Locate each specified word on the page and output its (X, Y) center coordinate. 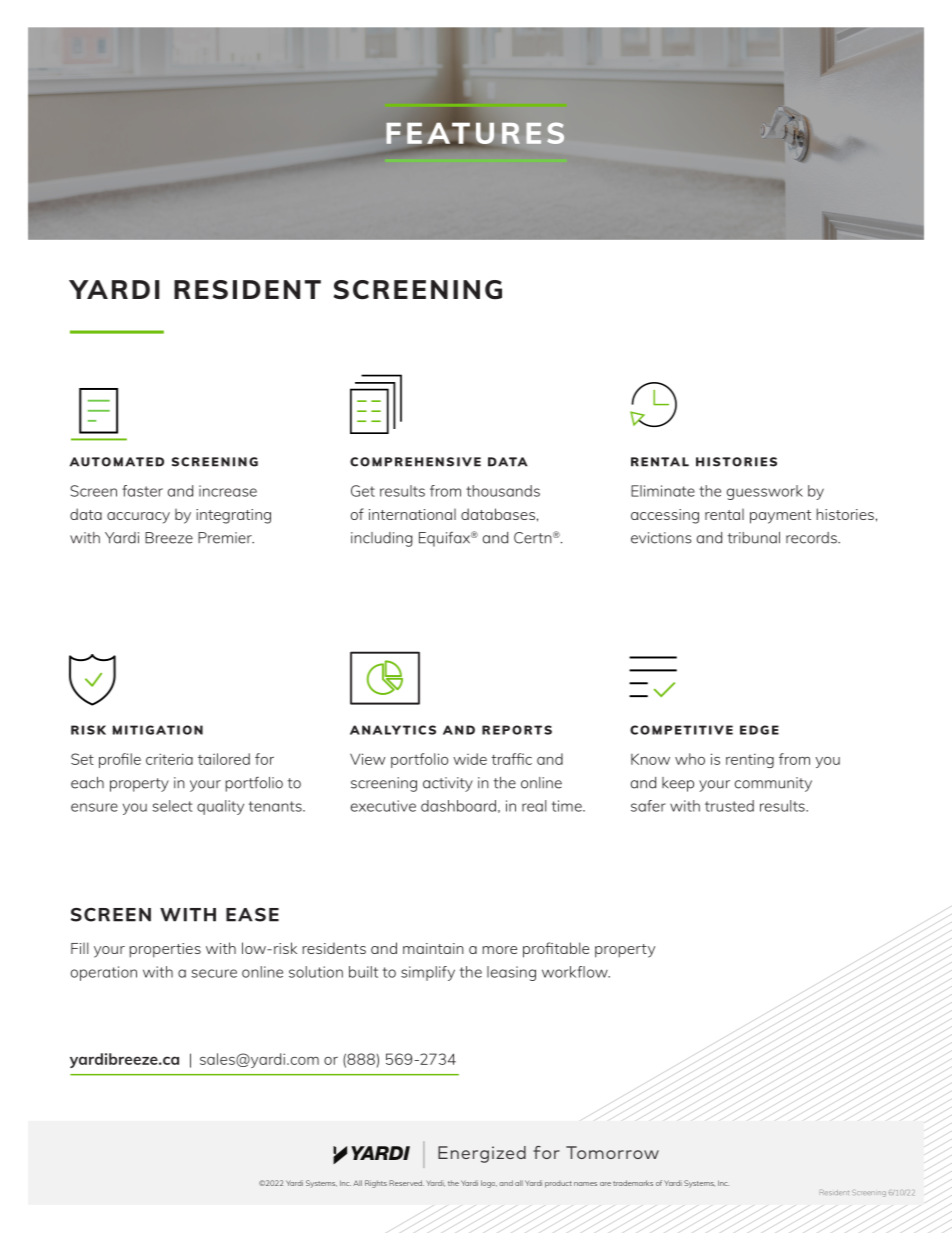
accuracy (138, 518)
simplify (428, 973)
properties (165, 950)
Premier (226, 538)
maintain (433, 948)
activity (448, 784)
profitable (556, 950)
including (382, 539)
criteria (169, 759)
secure (214, 973)
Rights (376, 1184)
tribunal (754, 538)
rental (724, 514)
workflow (576, 972)
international (412, 514)
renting (750, 760)
